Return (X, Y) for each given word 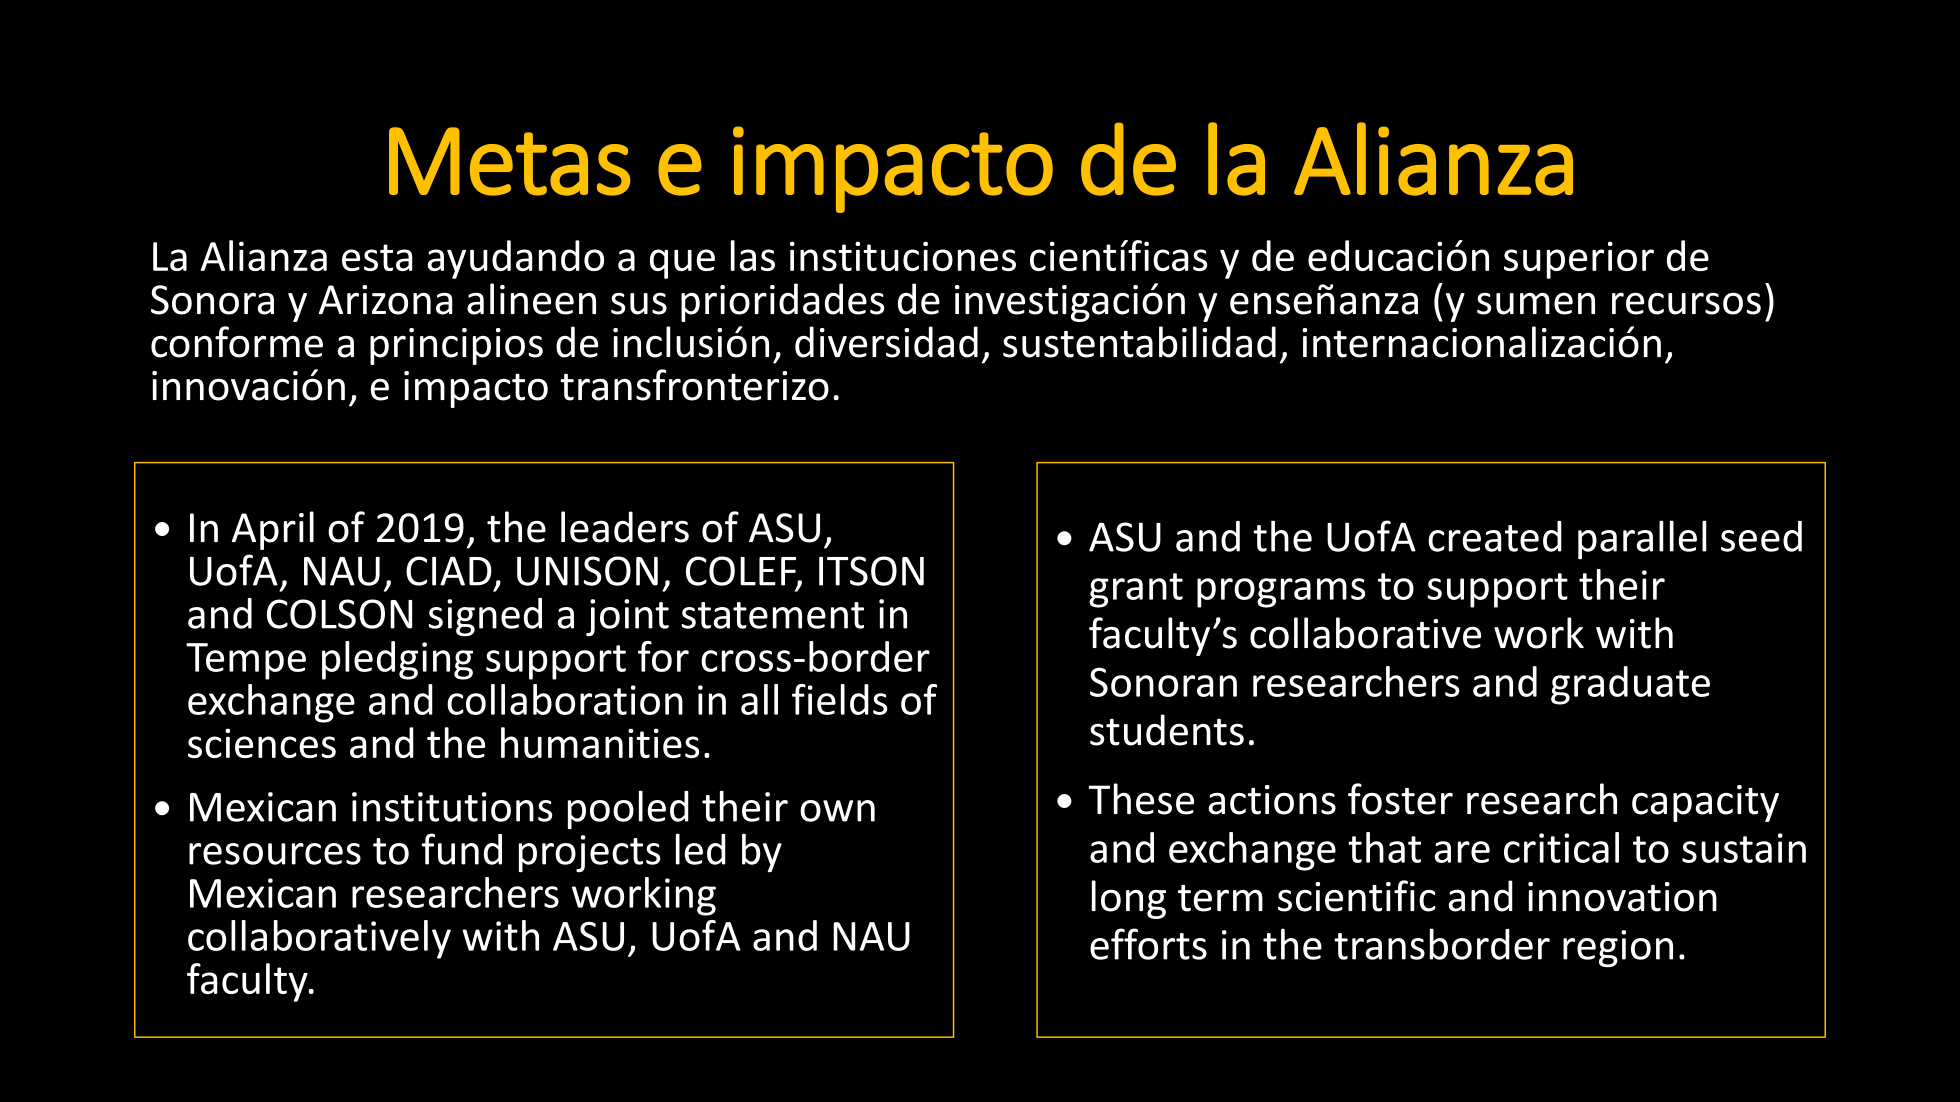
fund (462, 849)
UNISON (587, 571)
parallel (1642, 540)
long (1129, 899)
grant (1136, 590)
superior (1579, 260)
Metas (509, 161)
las (753, 255)
